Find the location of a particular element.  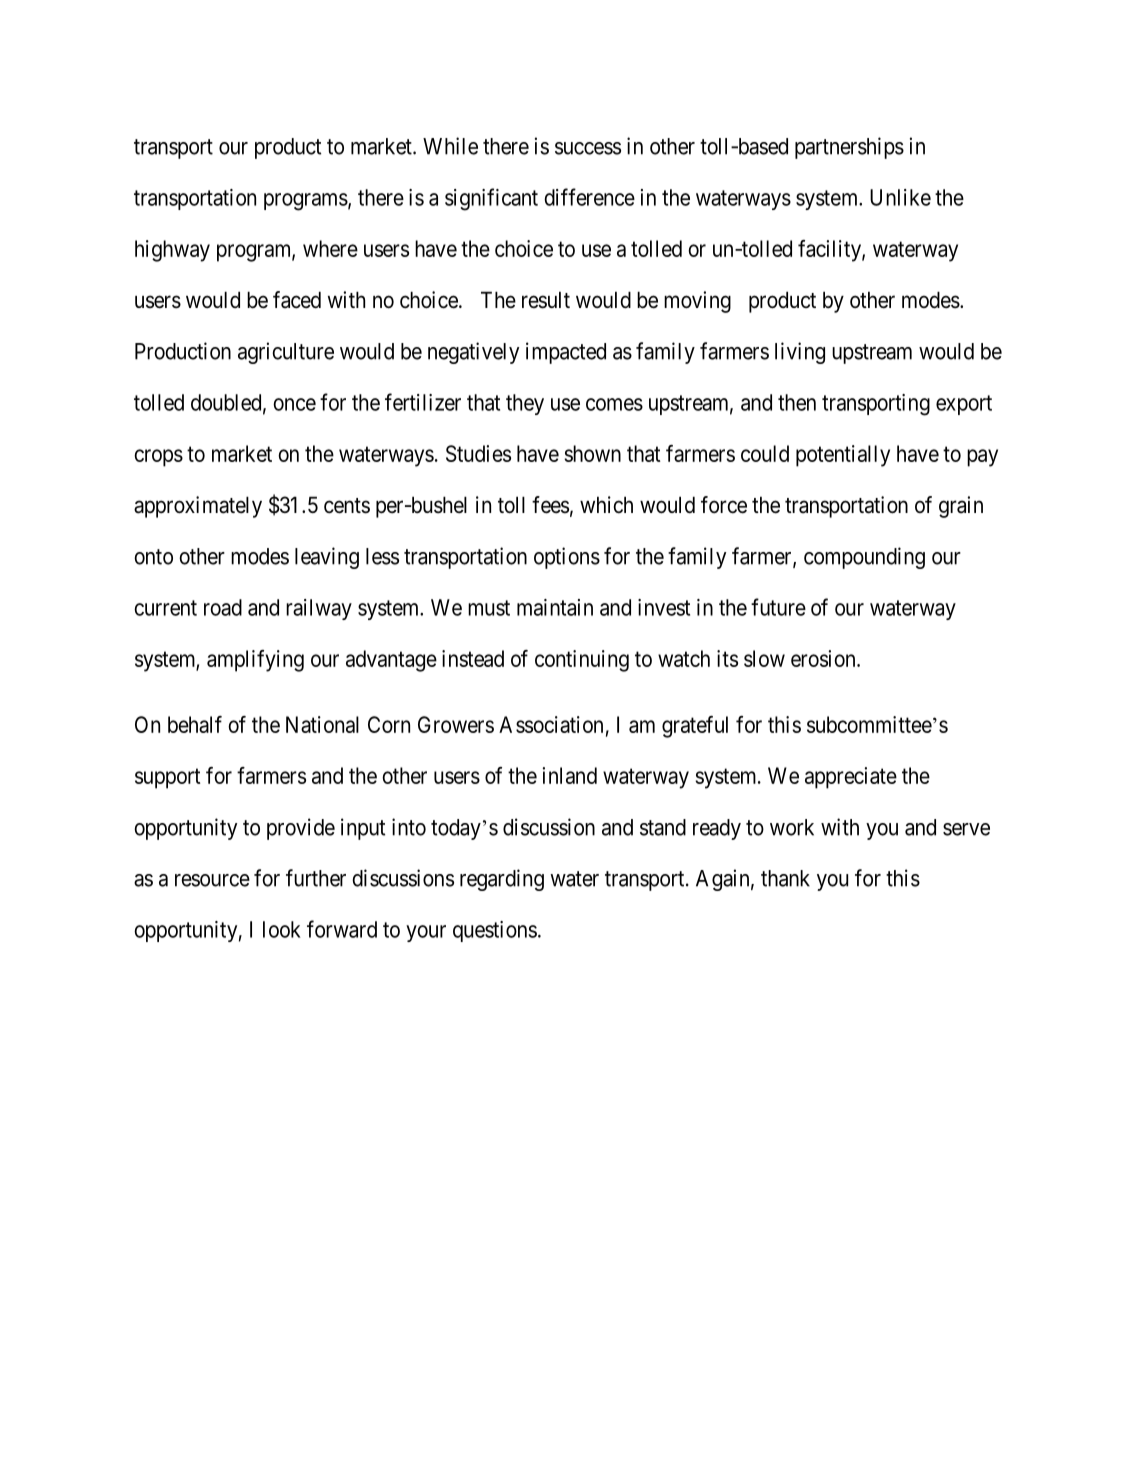

success is located at coordinates (588, 148).
